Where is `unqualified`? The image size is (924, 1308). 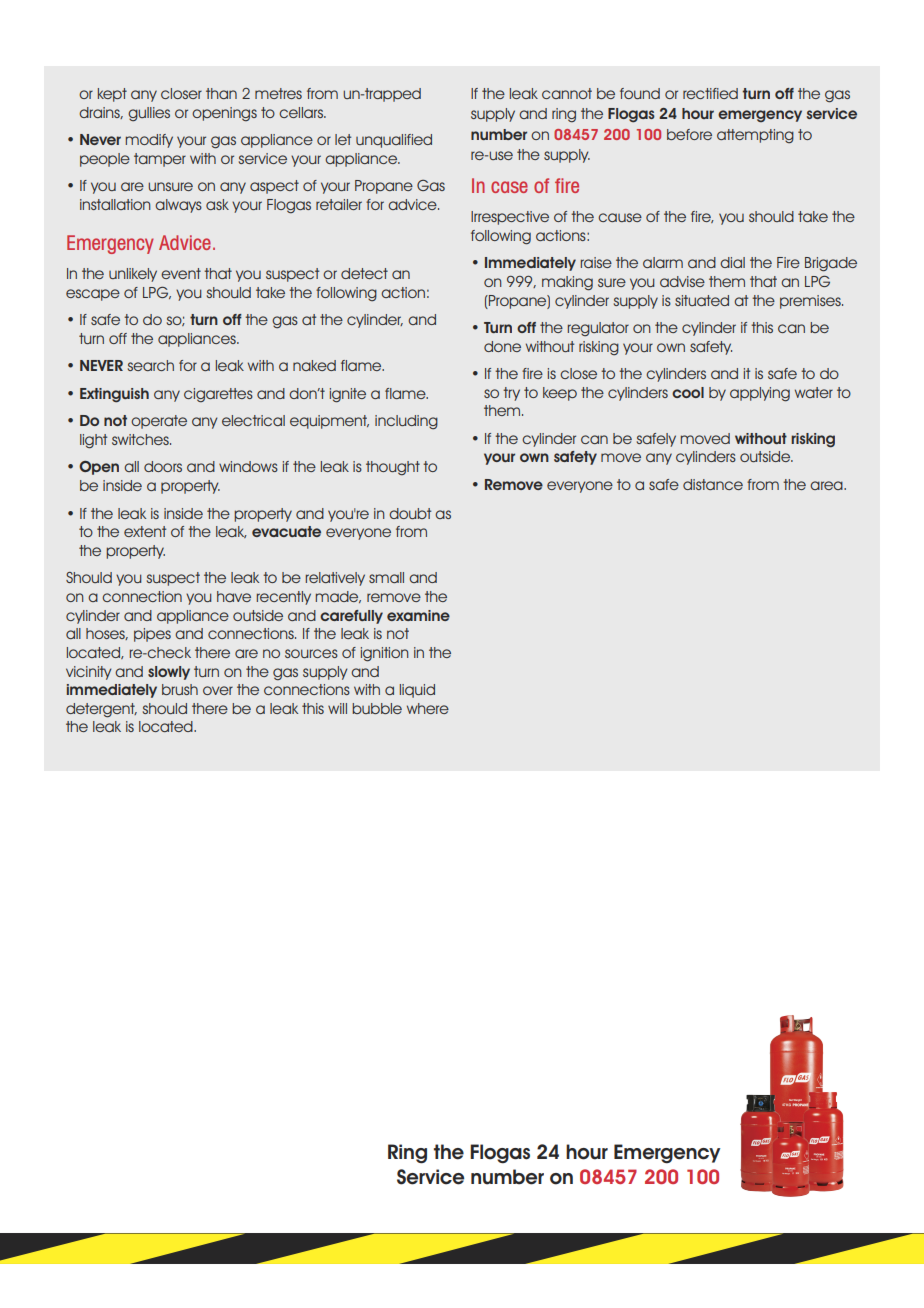
unqualified is located at coordinates (394, 141).
